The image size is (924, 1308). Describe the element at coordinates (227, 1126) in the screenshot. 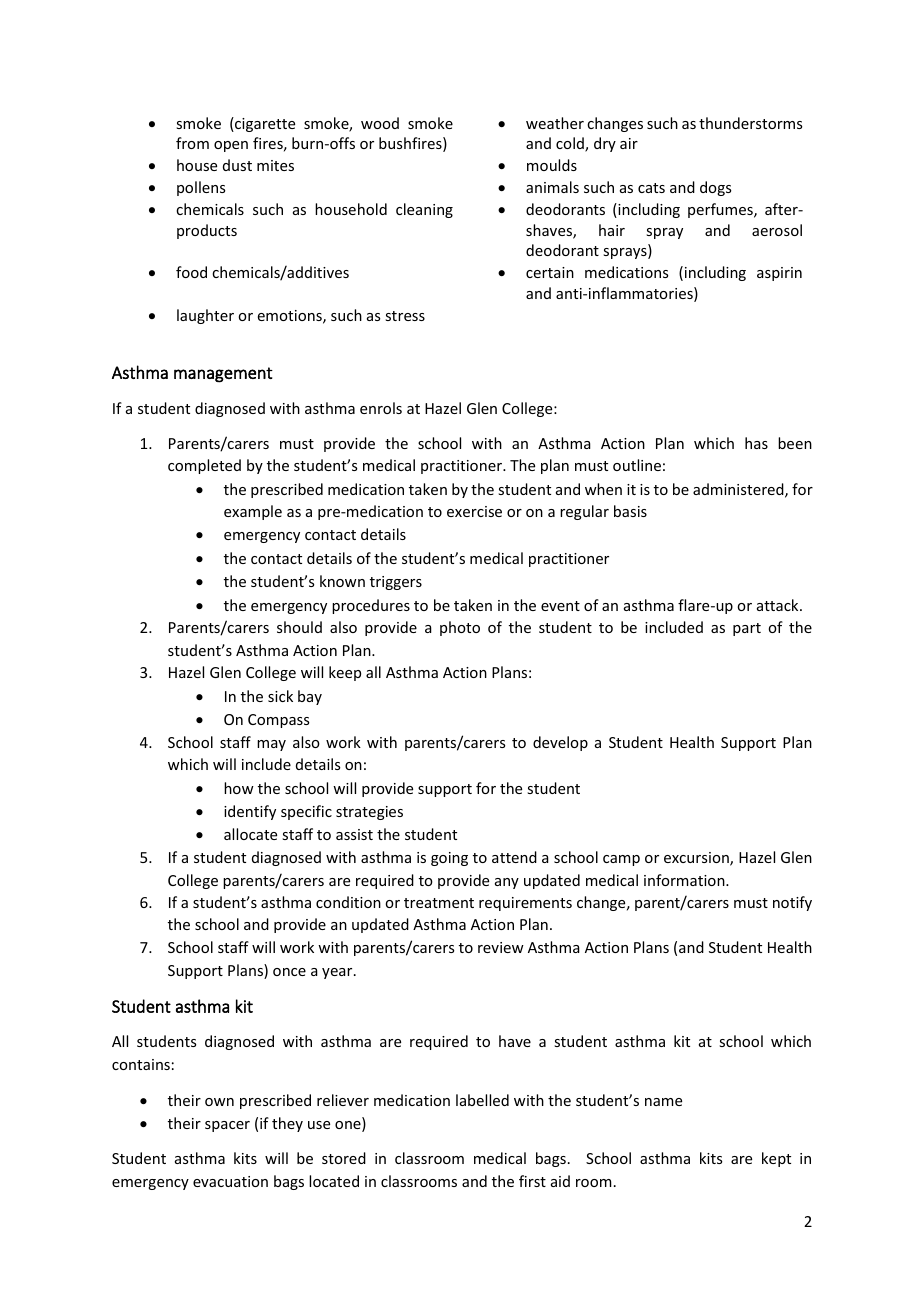

I see `spacer` at that location.
